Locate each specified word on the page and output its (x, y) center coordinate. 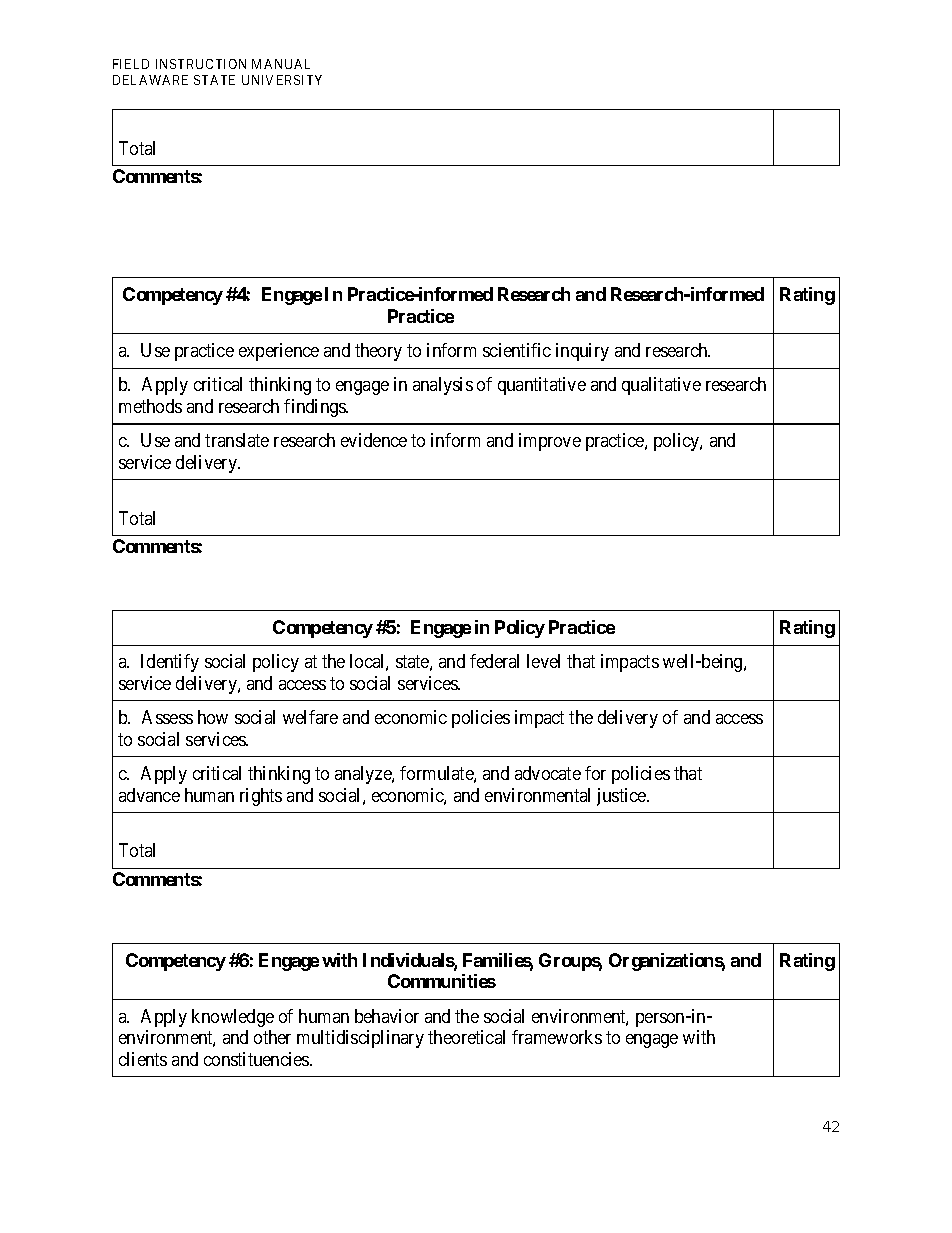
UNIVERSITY (282, 80)
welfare (310, 717)
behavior (387, 1016)
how (213, 717)
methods (150, 406)
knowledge (233, 1018)
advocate (548, 773)
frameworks (557, 1037)
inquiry (582, 352)
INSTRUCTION (201, 64)
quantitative (542, 386)
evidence (374, 440)
